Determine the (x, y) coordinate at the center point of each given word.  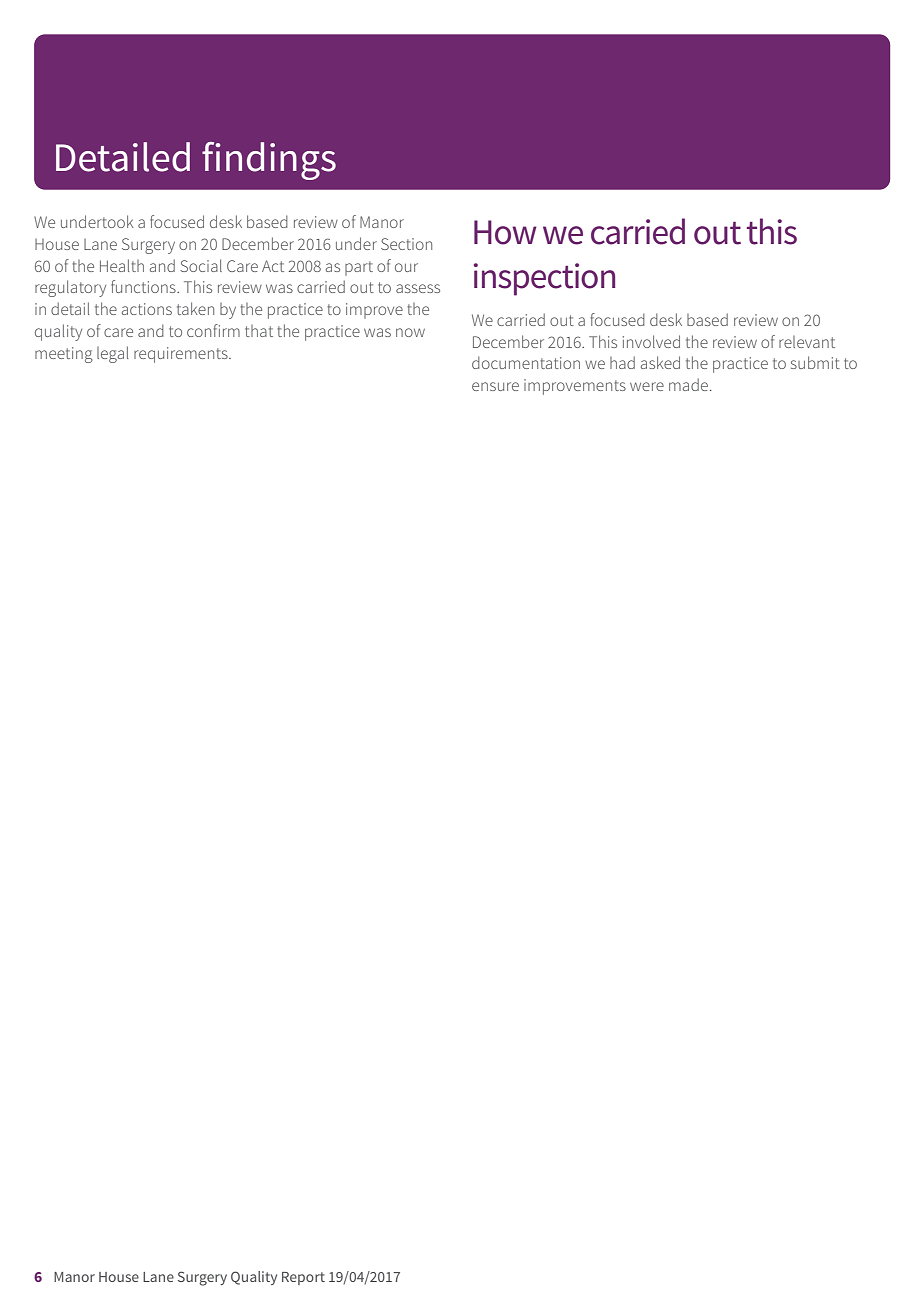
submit (815, 362)
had (622, 362)
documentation (526, 362)
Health (122, 265)
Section (406, 244)
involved (651, 341)
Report (303, 1278)
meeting (64, 355)
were (647, 386)
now (410, 332)
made (688, 384)
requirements (182, 355)
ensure (495, 386)
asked (660, 362)
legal (112, 354)
